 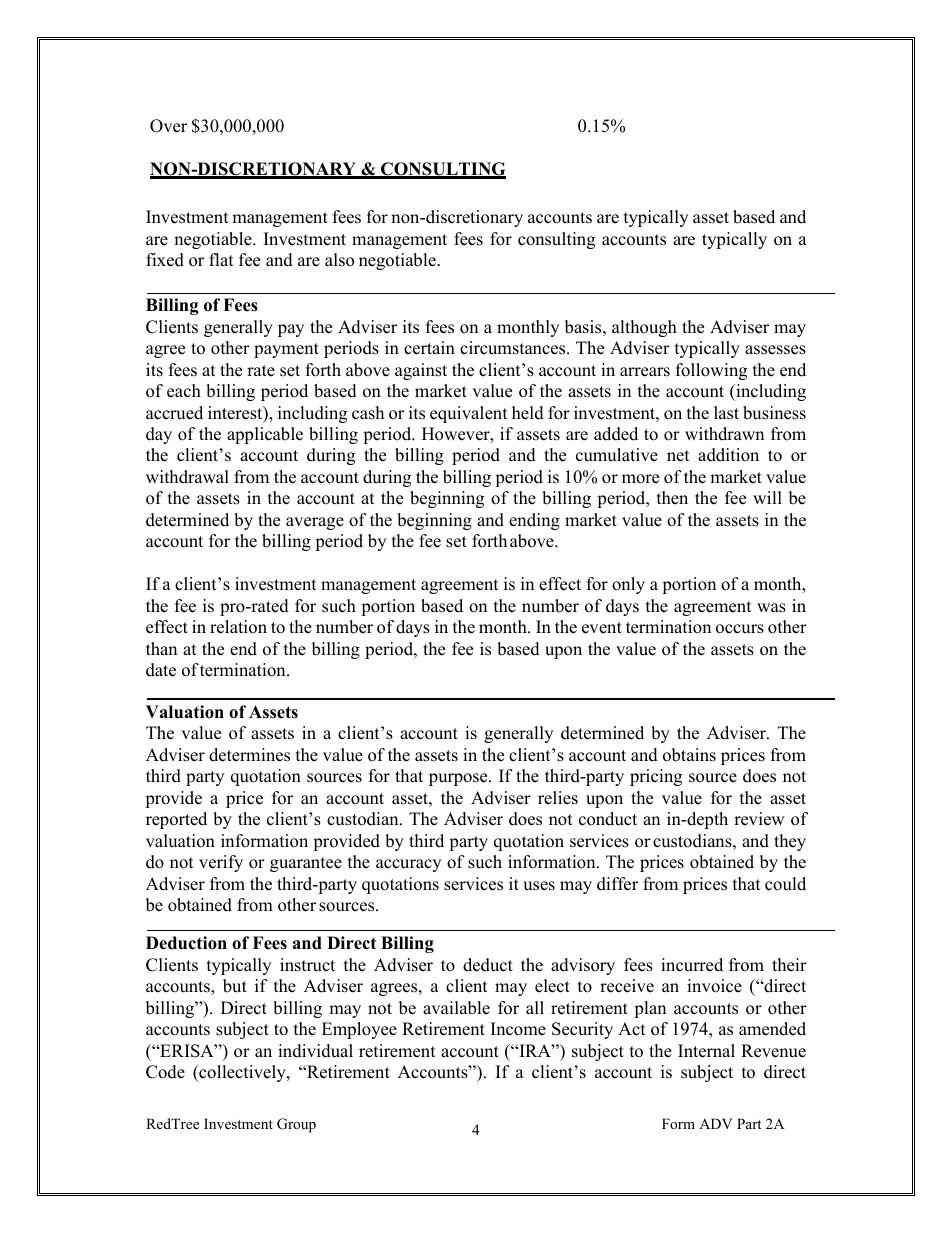 What do you see at coordinates (469, 414) in the screenshot?
I see `equivalent` at bounding box center [469, 414].
